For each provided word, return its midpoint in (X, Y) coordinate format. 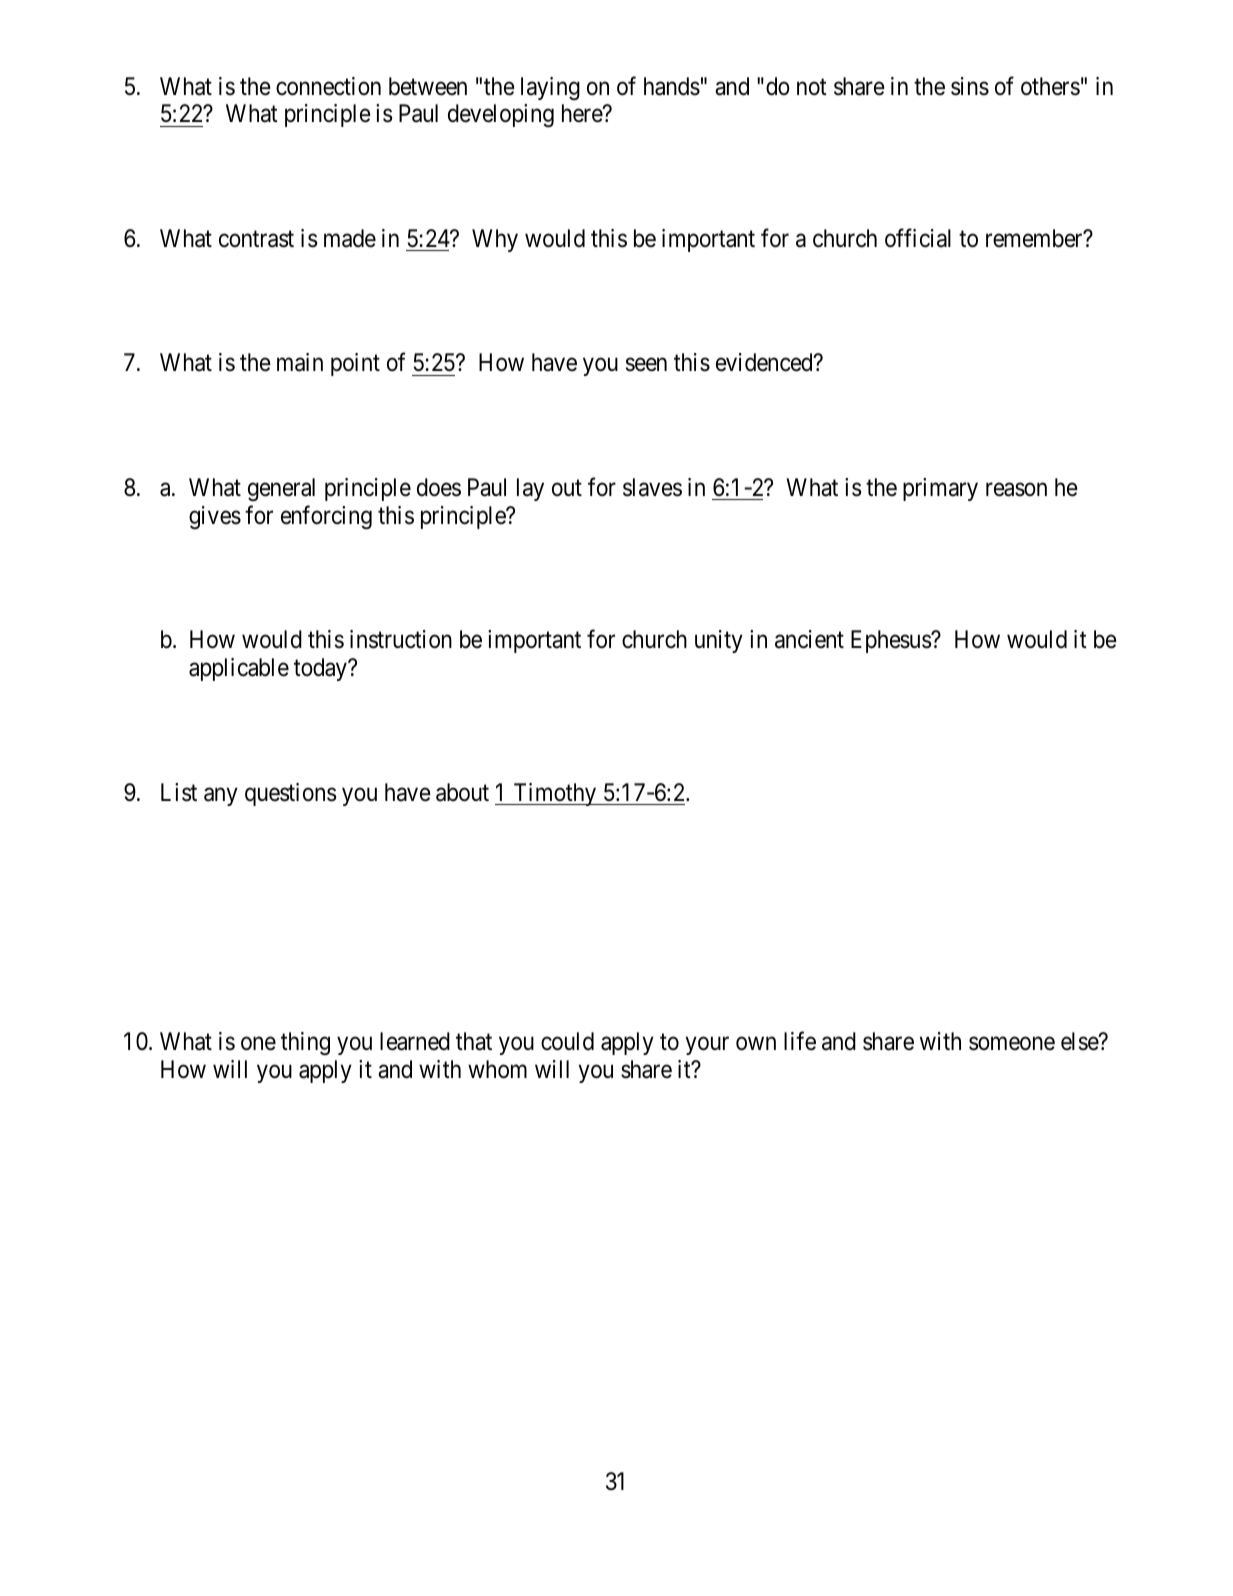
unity (719, 641)
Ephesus (891, 641)
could (567, 1041)
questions (290, 794)
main (300, 362)
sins (970, 86)
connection (328, 86)
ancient (809, 639)
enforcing (326, 517)
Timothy (555, 794)
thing (305, 1043)
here (583, 113)
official (918, 238)
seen (646, 365)
